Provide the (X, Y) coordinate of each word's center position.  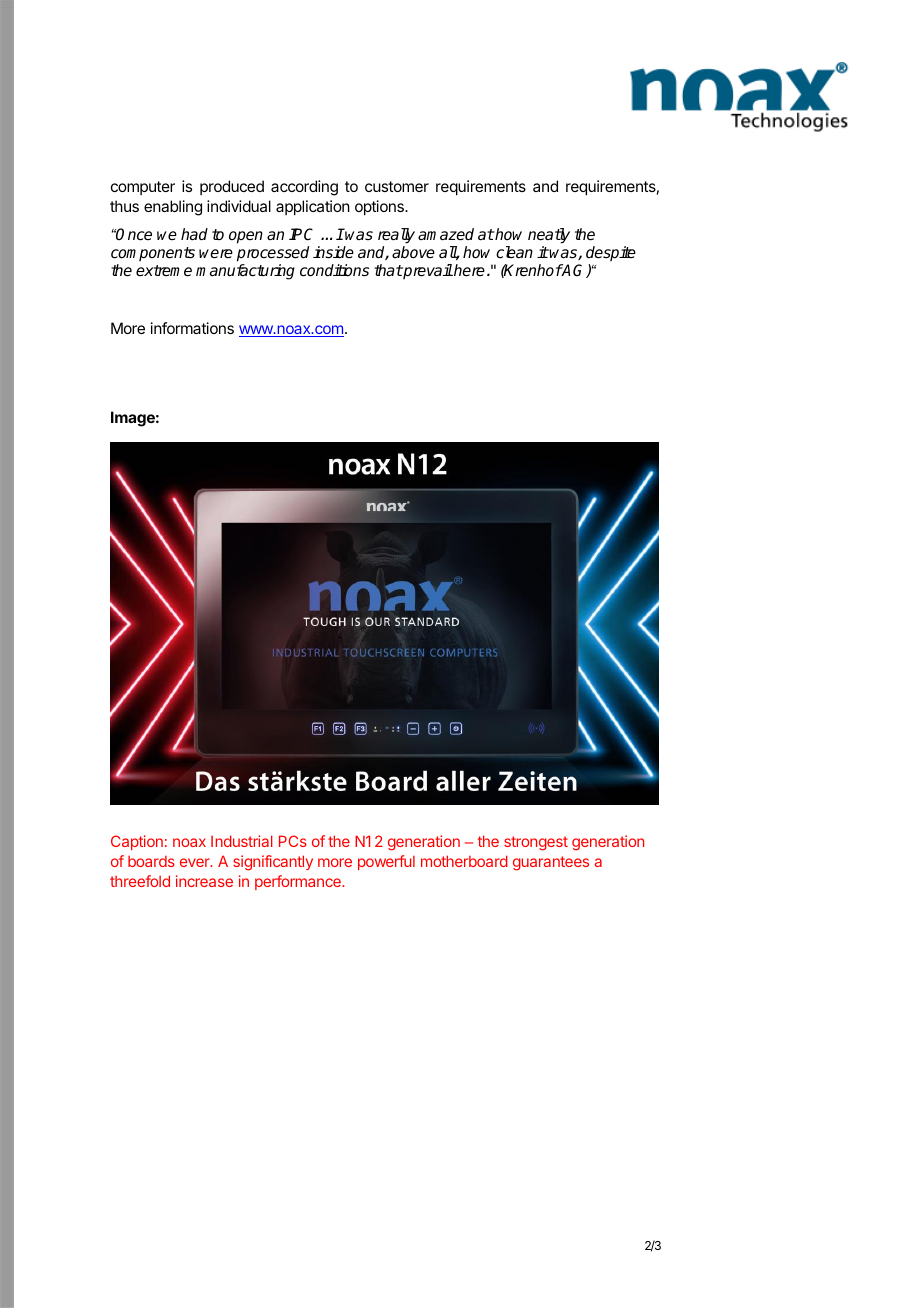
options (380, 207)
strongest (536, 843)
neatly (549, 236)
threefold (140, 881)
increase (204, 881)
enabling (173, 208)
